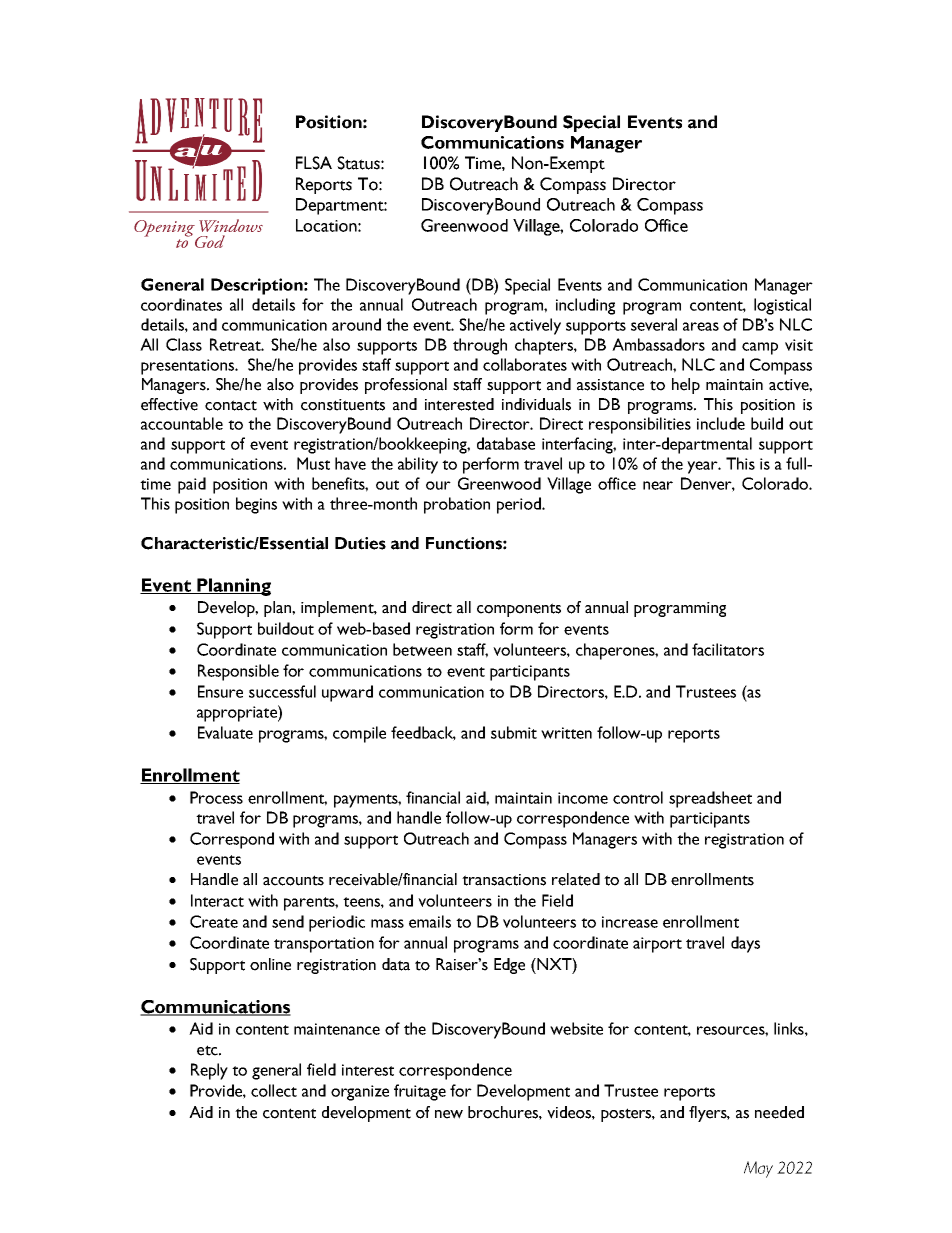  What do you see at coordinates (504, 880) in the page?
I see `transactions` at bounding box center [504, 880].
